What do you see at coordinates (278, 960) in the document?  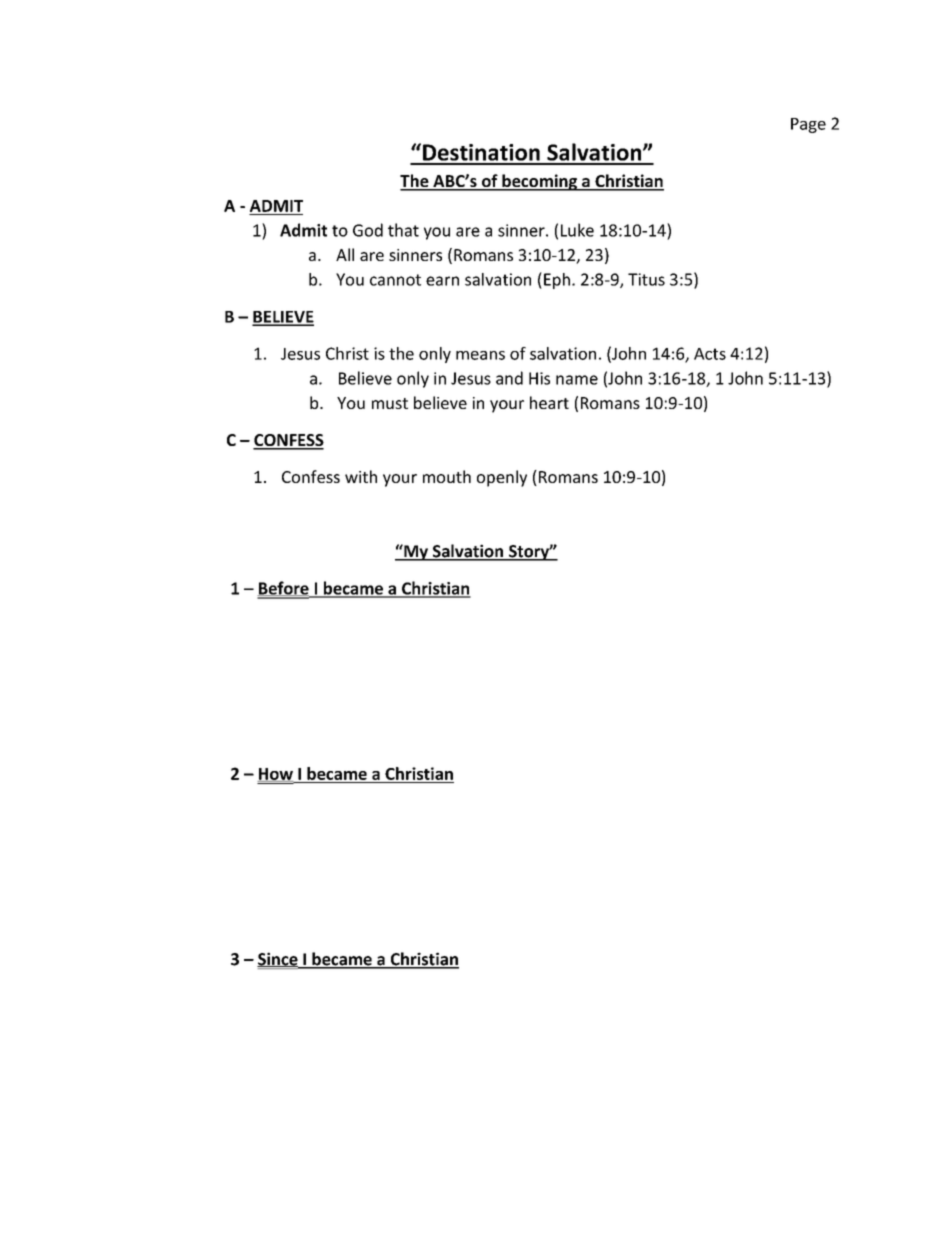 I see `Since` at bounding box center [278, 960].
